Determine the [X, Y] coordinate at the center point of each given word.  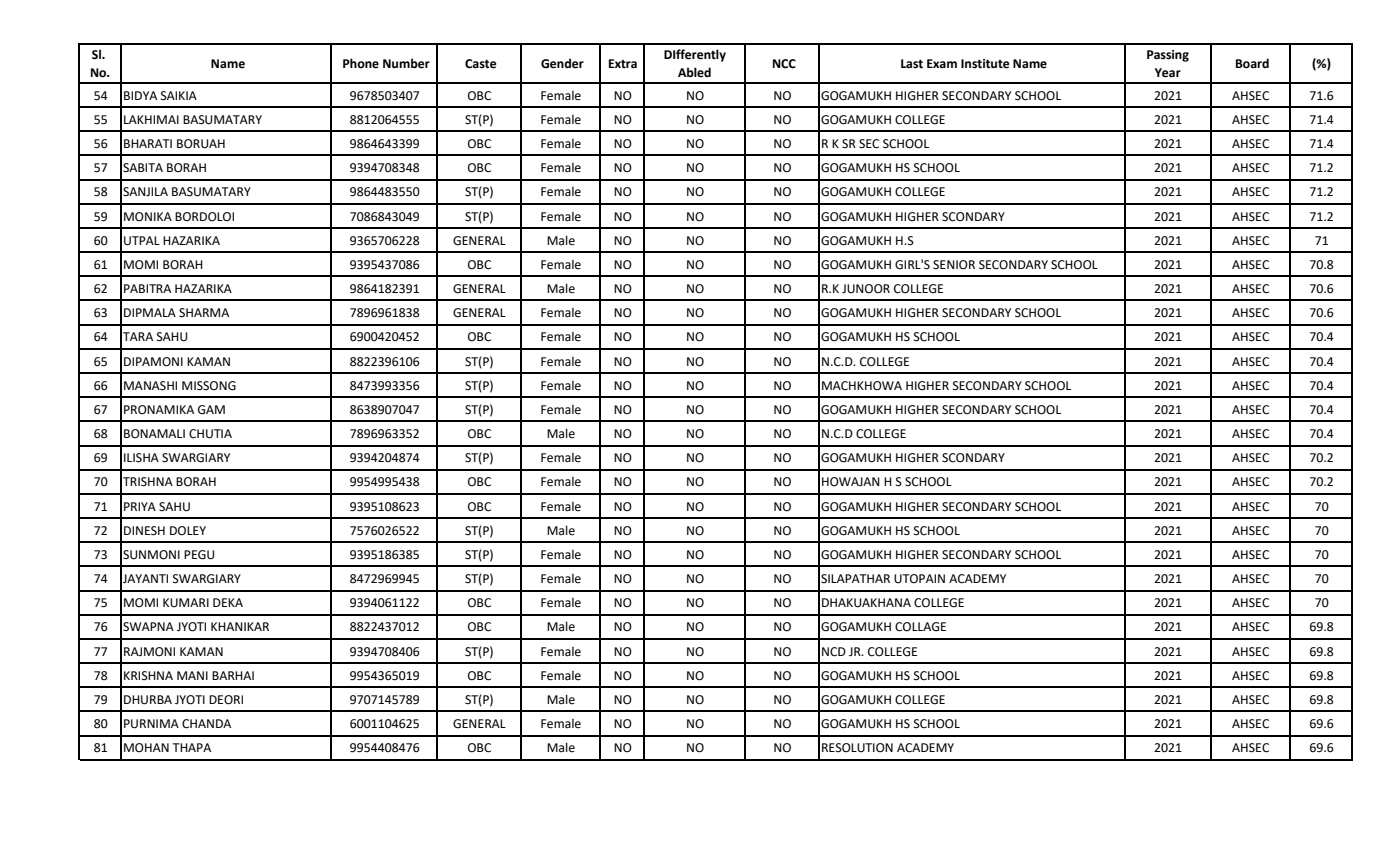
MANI [192, 675]
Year [1168, 73]
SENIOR [954, 265]
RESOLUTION [857, 748]
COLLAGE [920, 627]
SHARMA [204, 313]
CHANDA [206, 724]
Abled [694, 72]
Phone [361, 63]
